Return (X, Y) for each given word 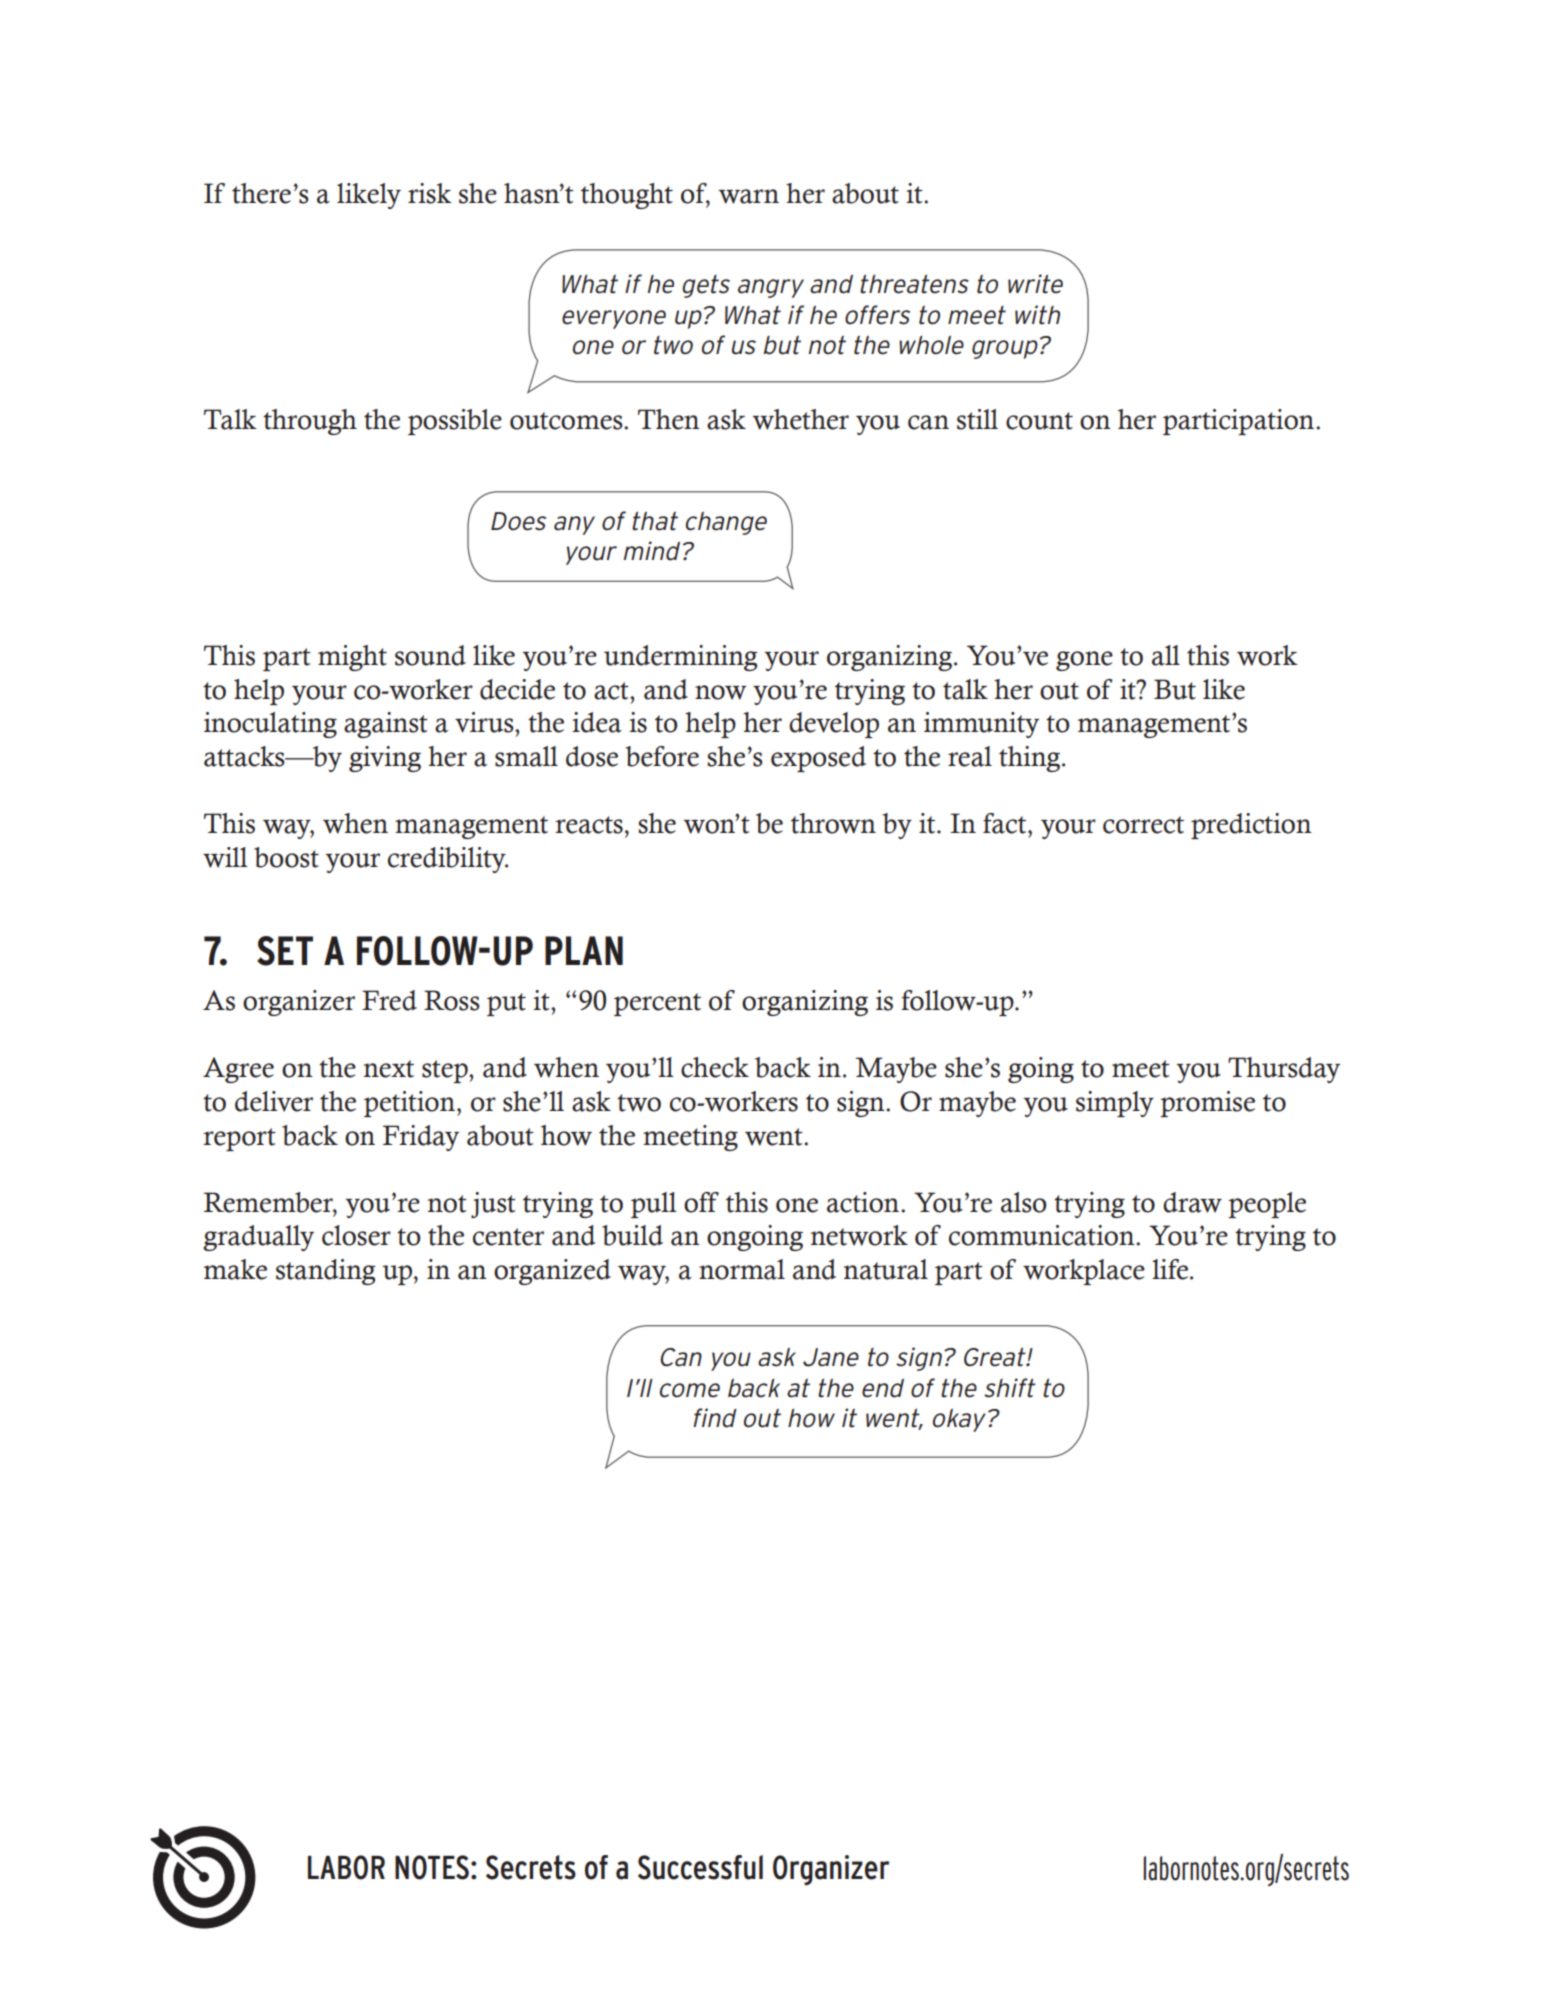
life (1171, 1269)
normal (742, 1269)
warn (749, 196)
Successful (700, 1867)
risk (430, 193)
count (1039, 421)
